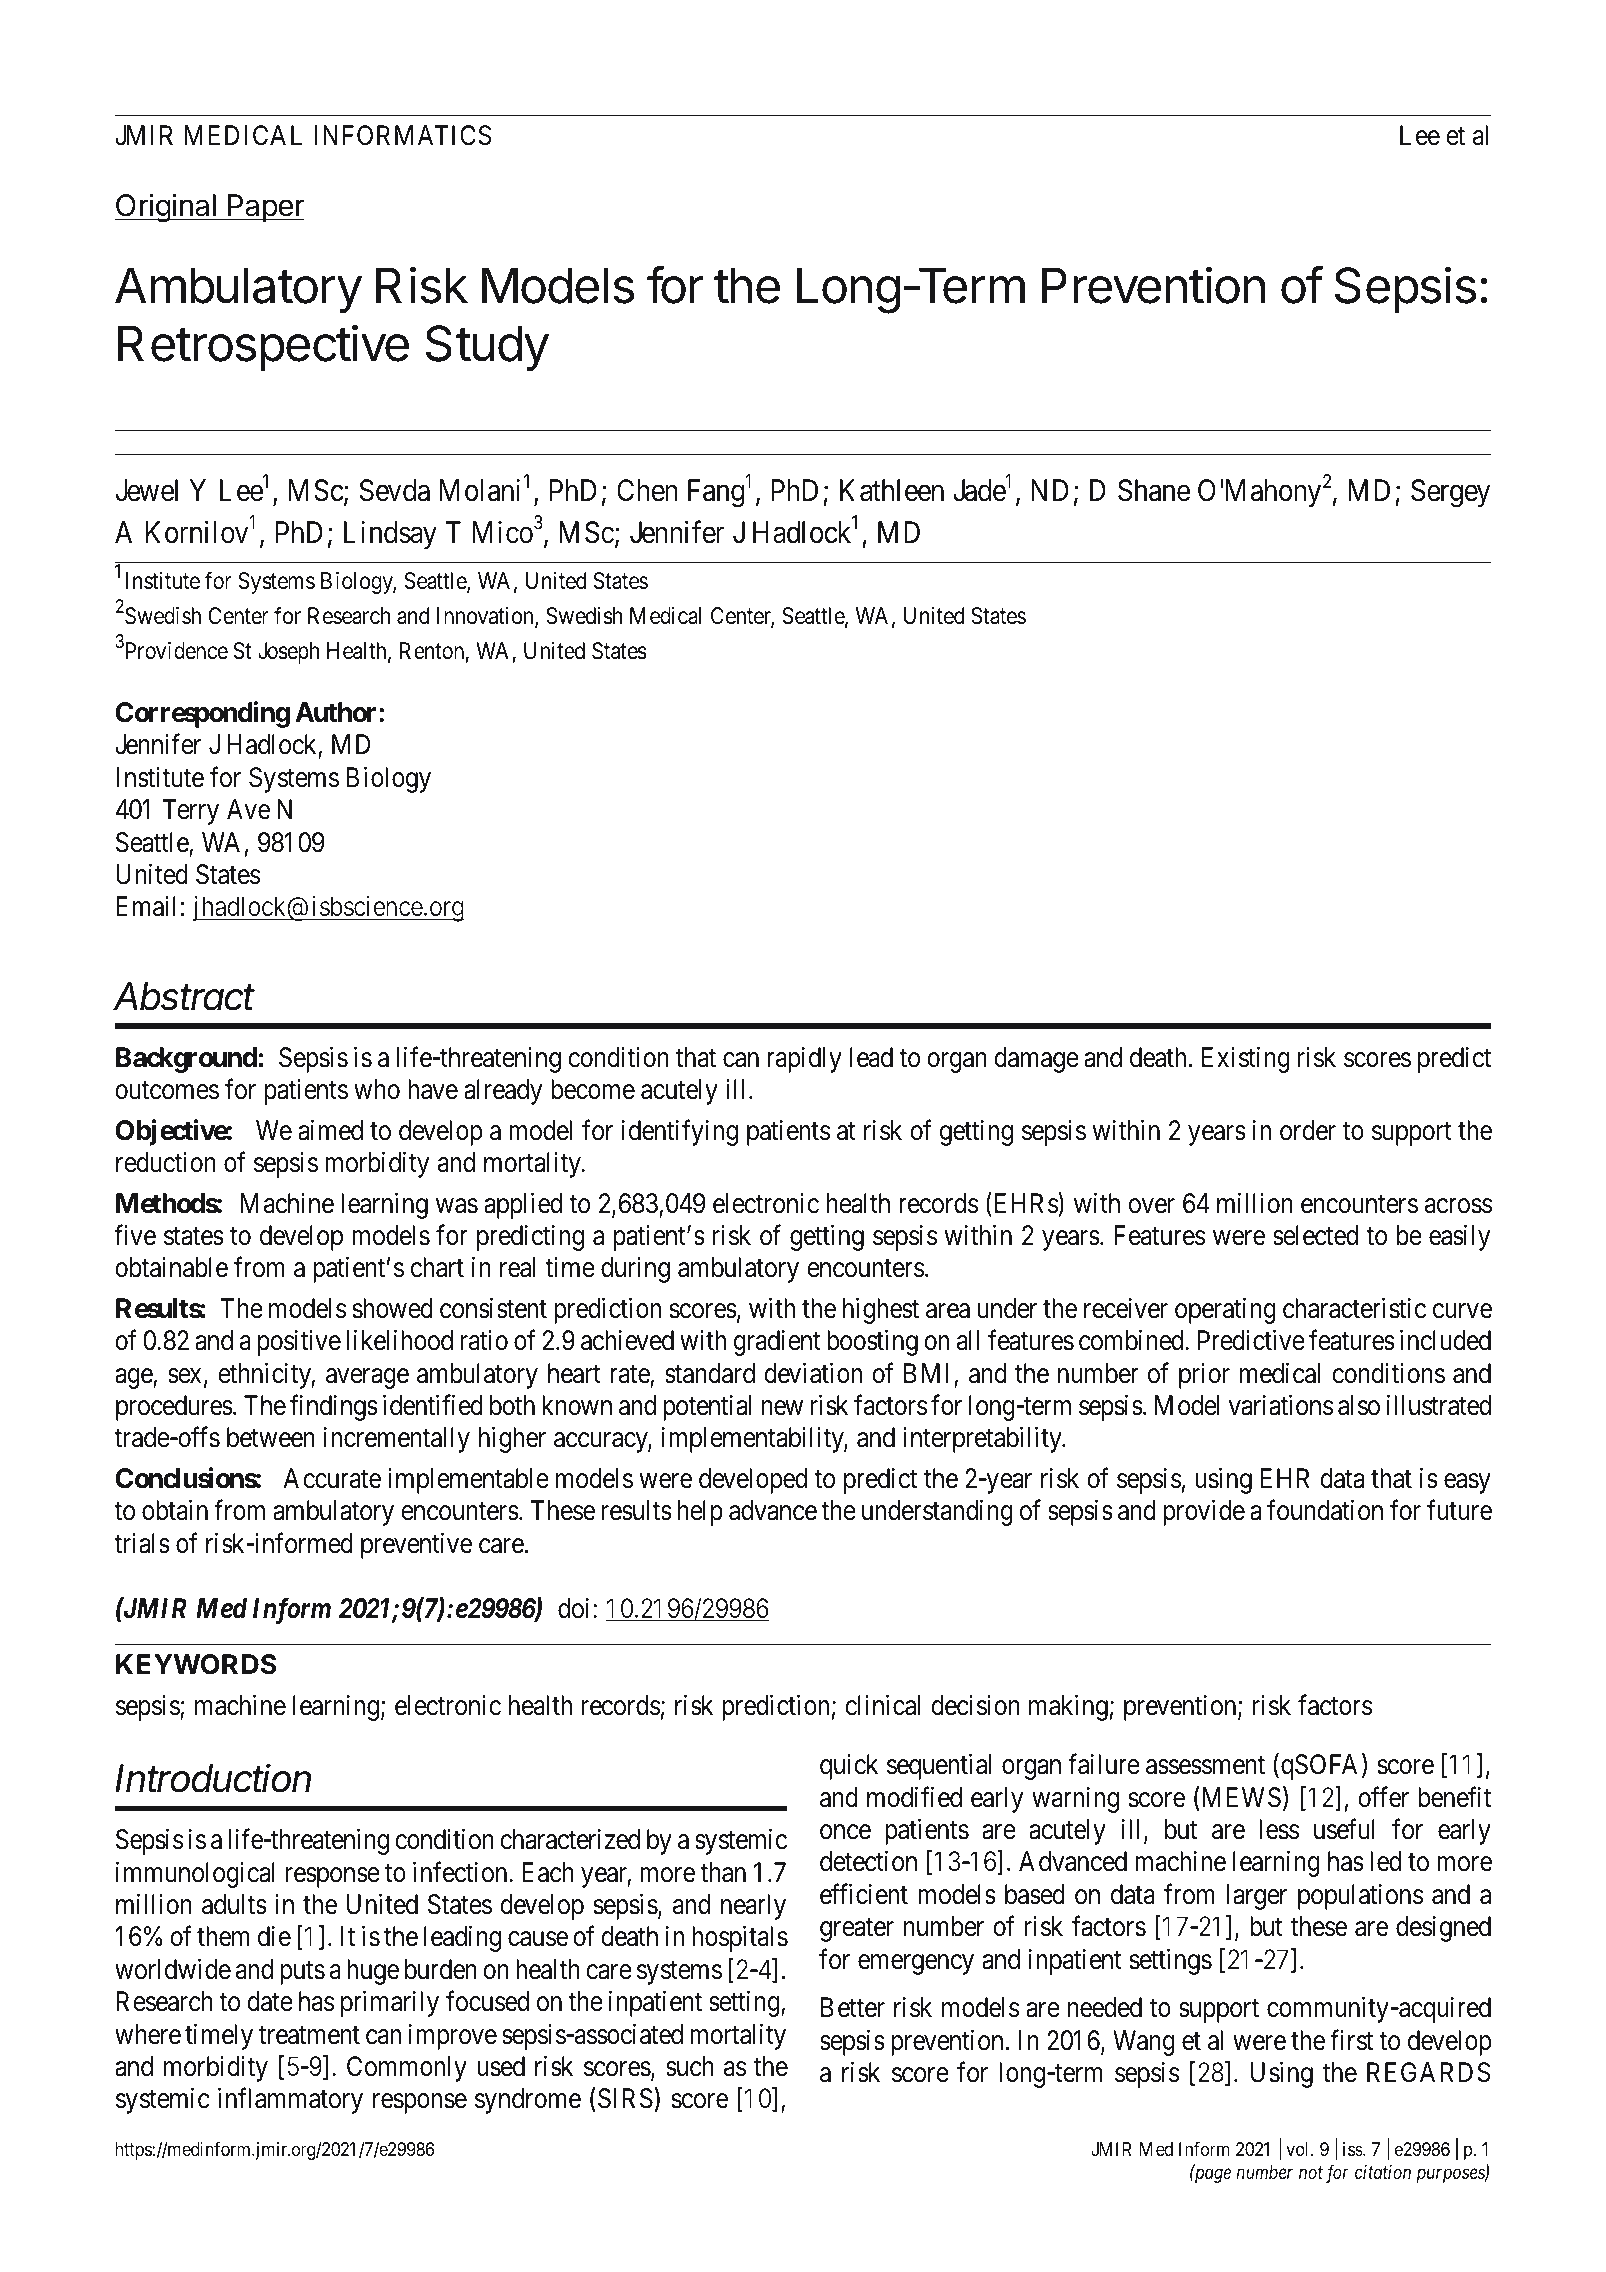 This document has width=1606, height=2272. Describe the element at coordinates (680, 1132) in the document. I see `identifying` at that location.
